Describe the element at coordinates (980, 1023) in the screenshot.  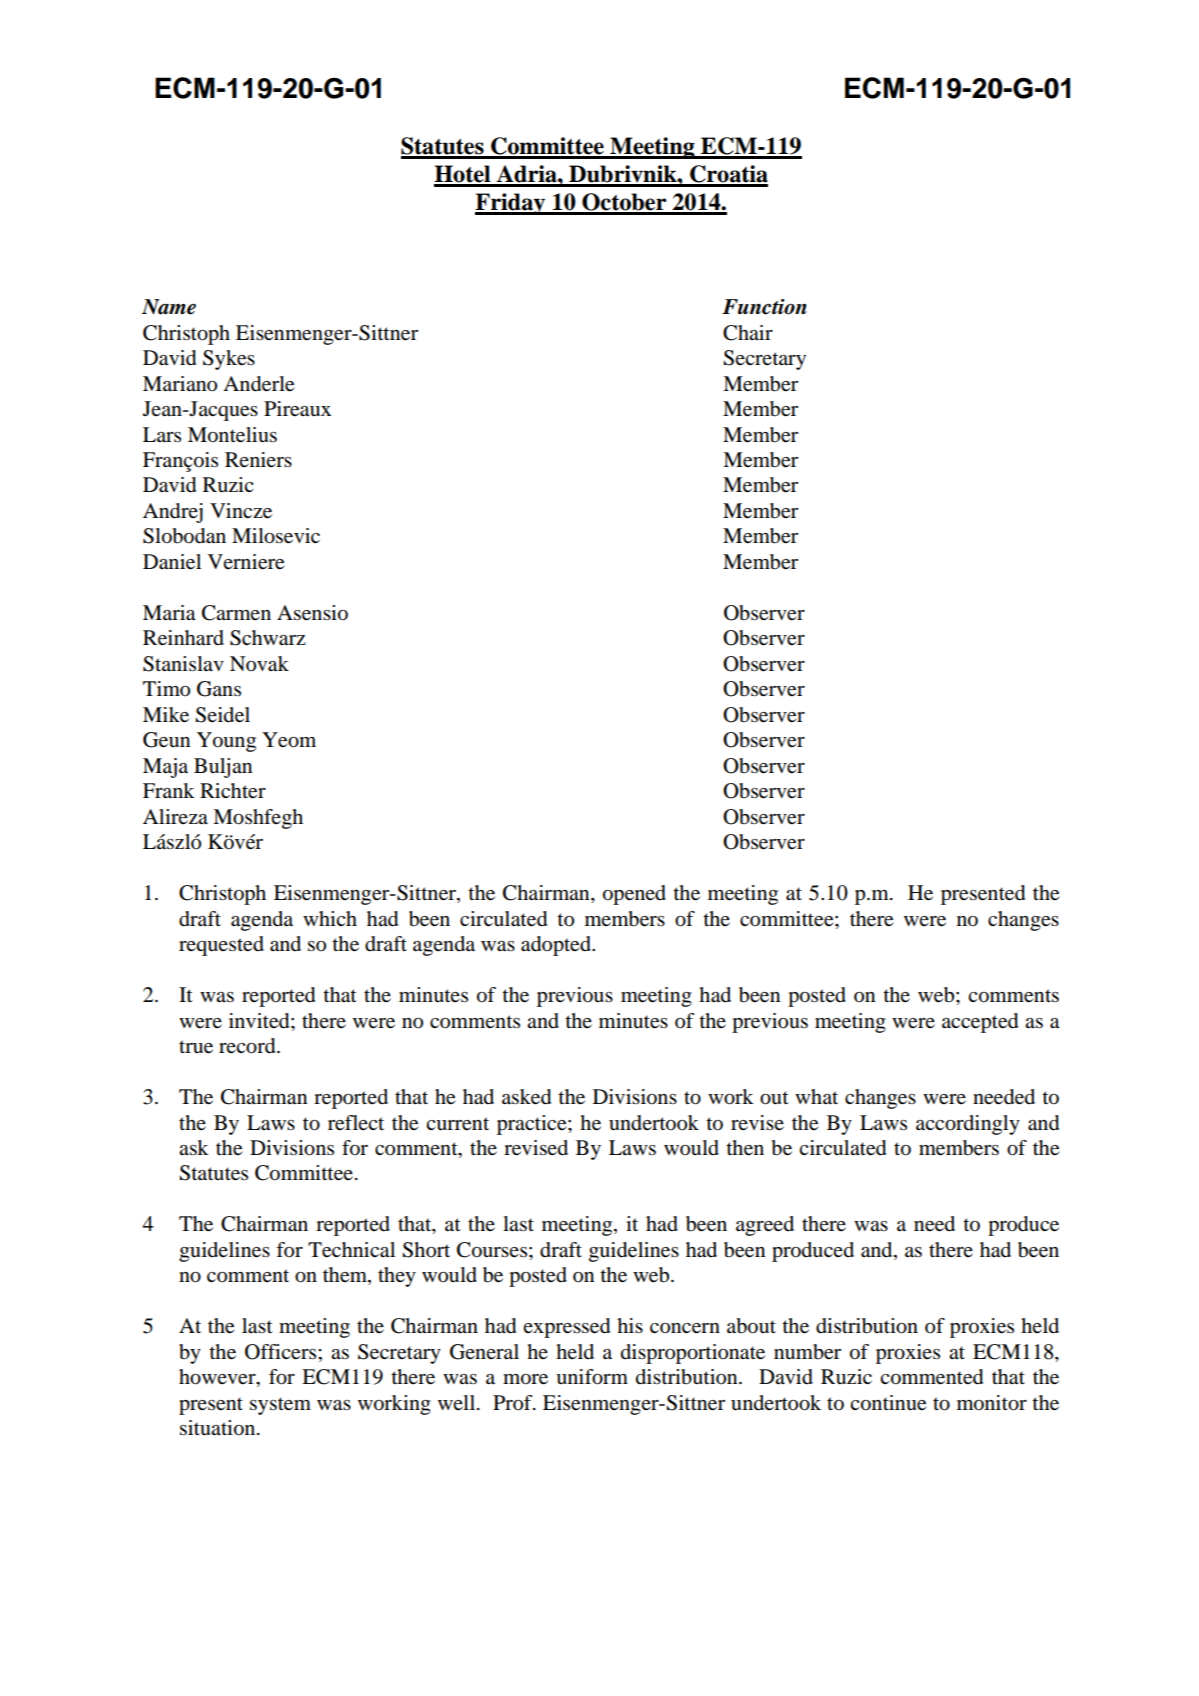
I see `accepted` at that location.
